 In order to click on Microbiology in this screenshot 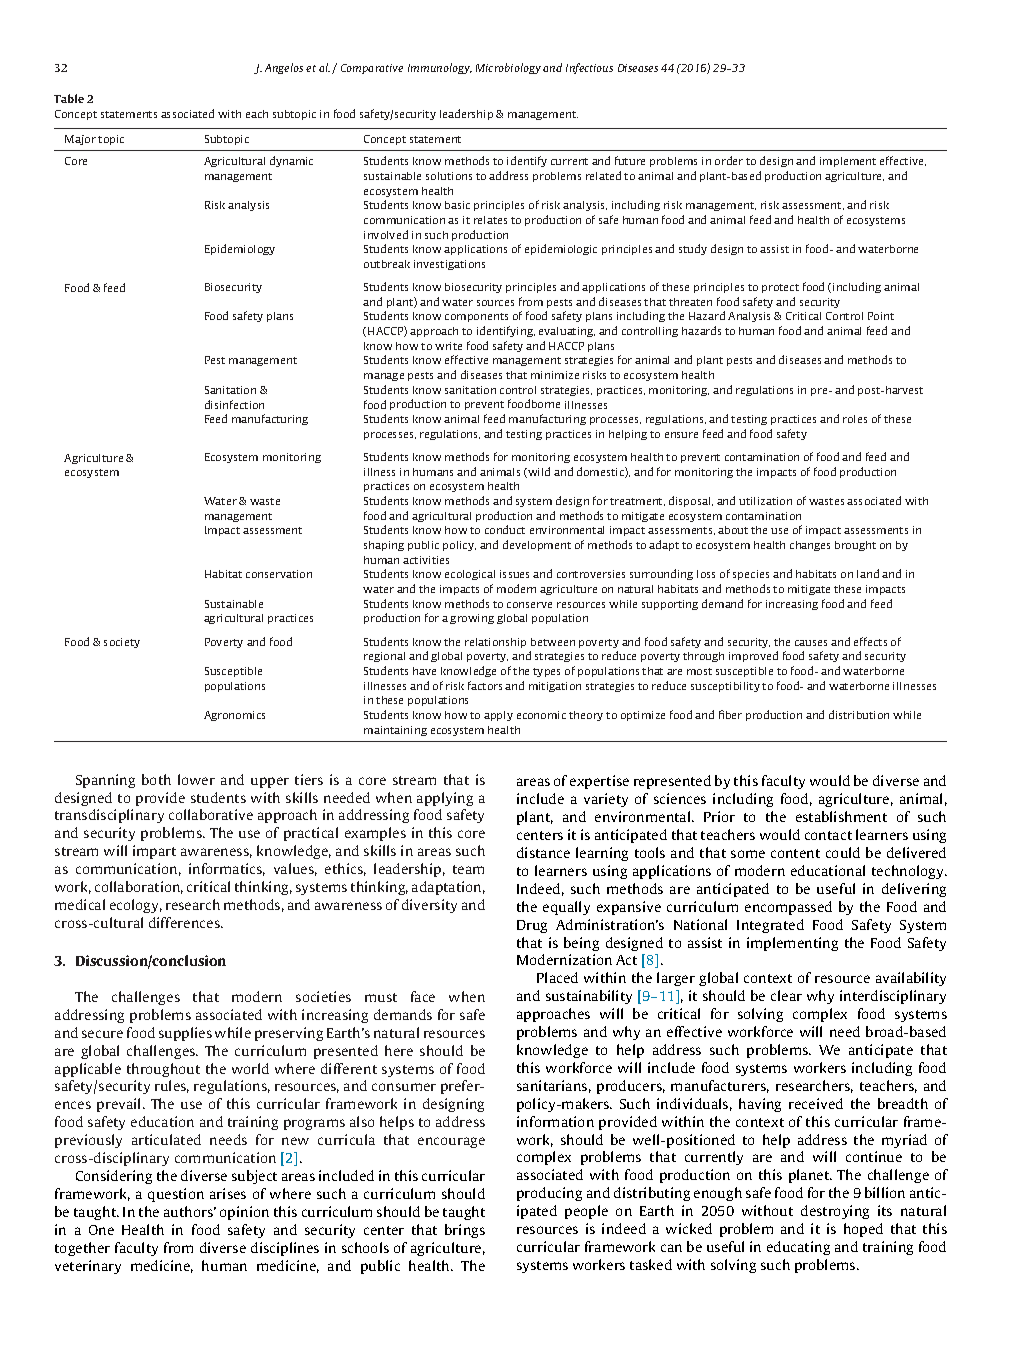, I will do `click(508, 68)`.
